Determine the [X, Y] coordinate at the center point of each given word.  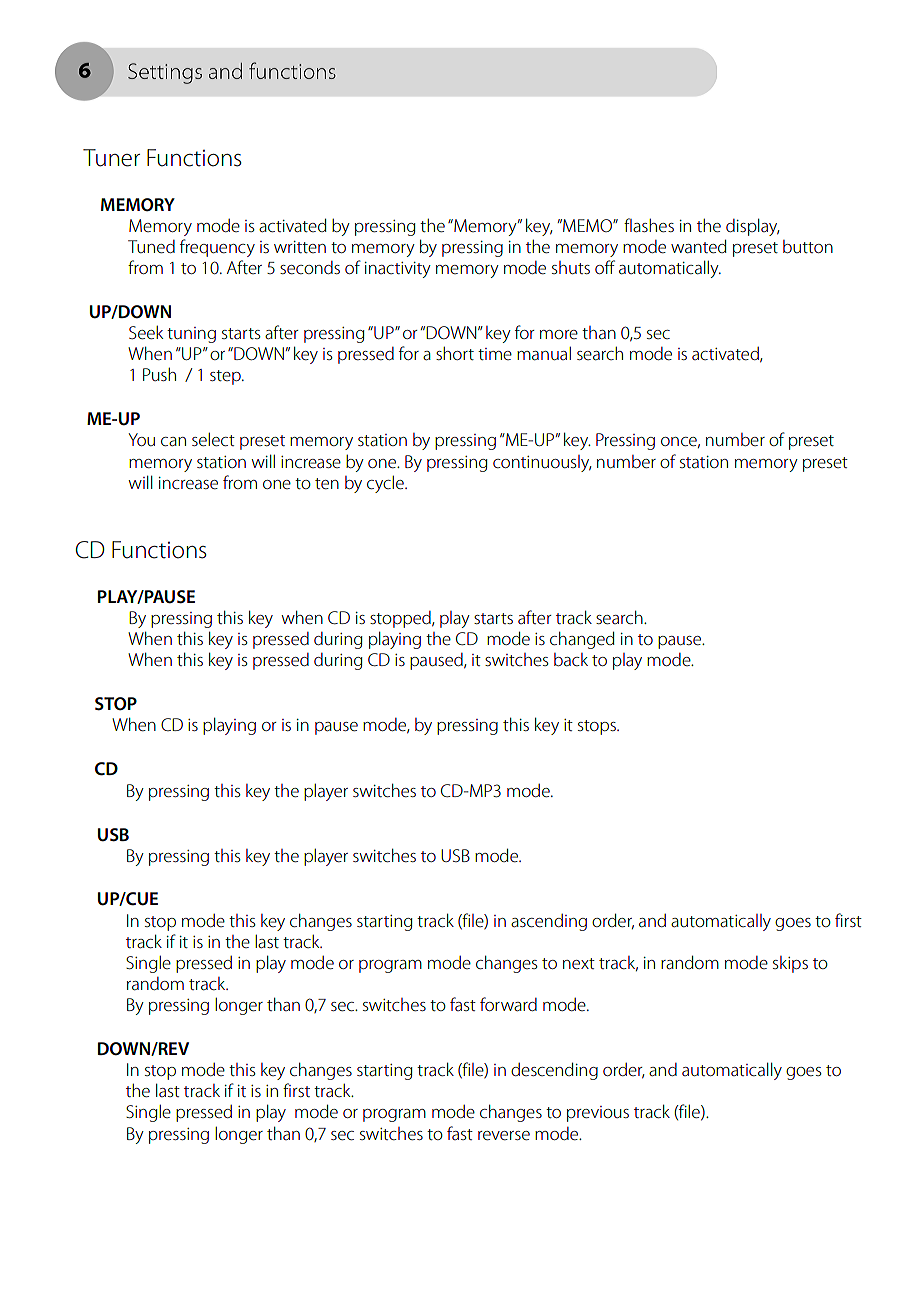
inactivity [398, 270]
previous [598, 1114]
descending [554, 1071]
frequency [217, 248]
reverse [504, 1135]
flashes [649, 225]
